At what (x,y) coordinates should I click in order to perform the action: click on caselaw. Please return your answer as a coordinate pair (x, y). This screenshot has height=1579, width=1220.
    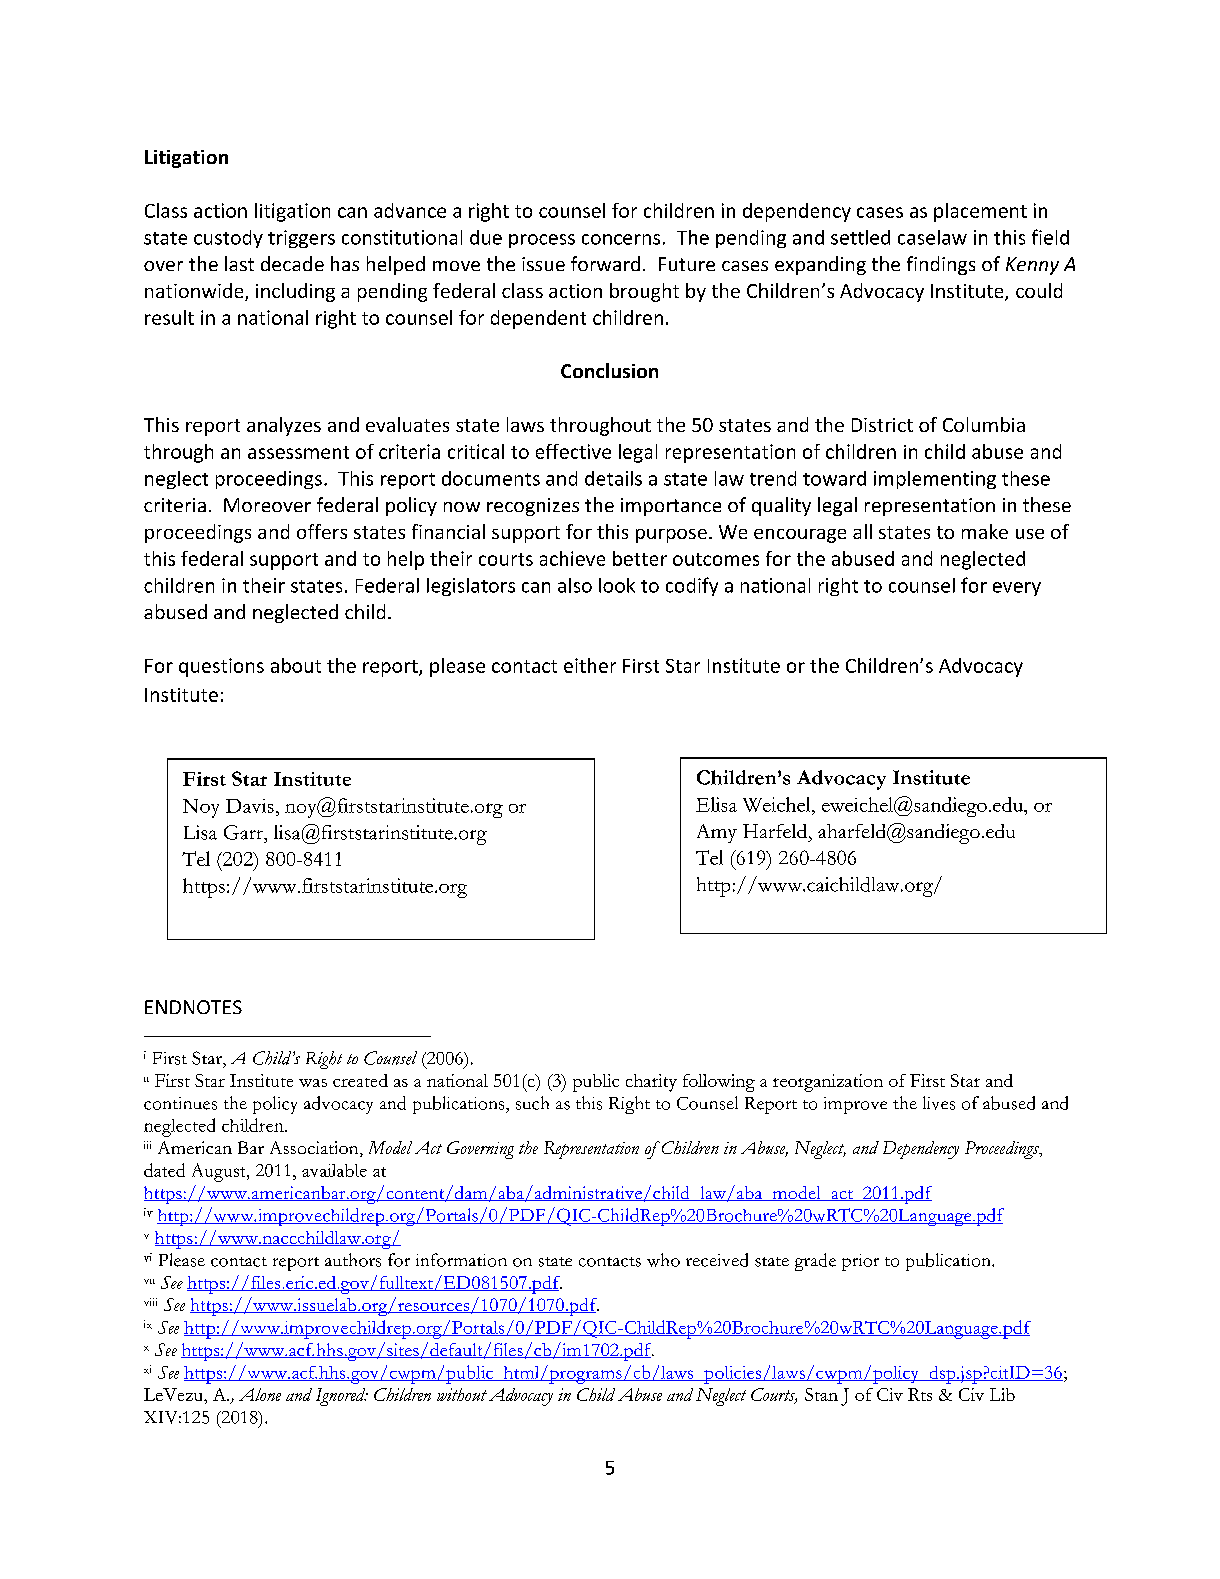
    Looking at the image, I should click on (932, 237).
